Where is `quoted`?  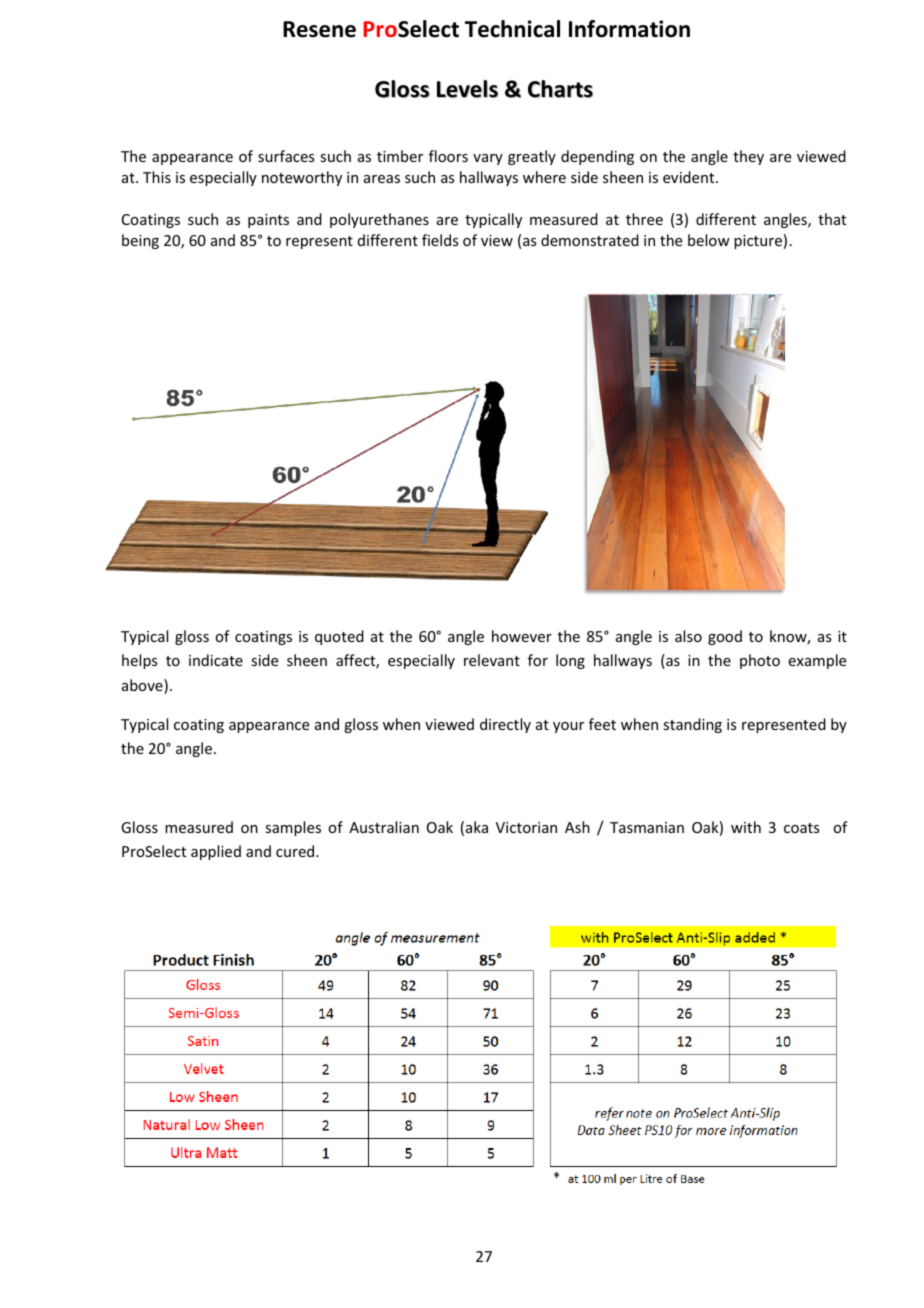 quoted is located at coordinates (339, 637).
